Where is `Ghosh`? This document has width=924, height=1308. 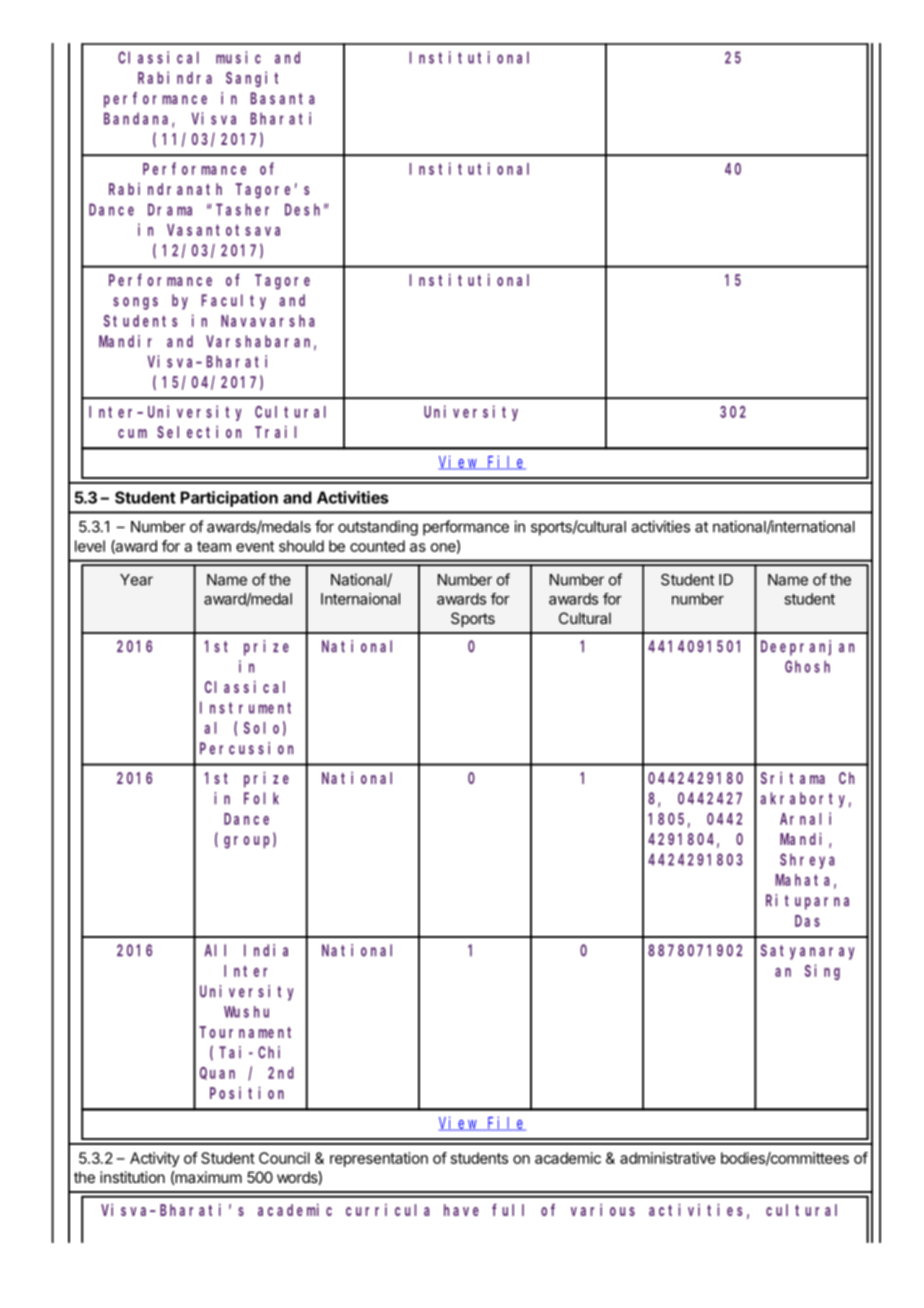
Ghosh is located at coordinates (807, 666).
